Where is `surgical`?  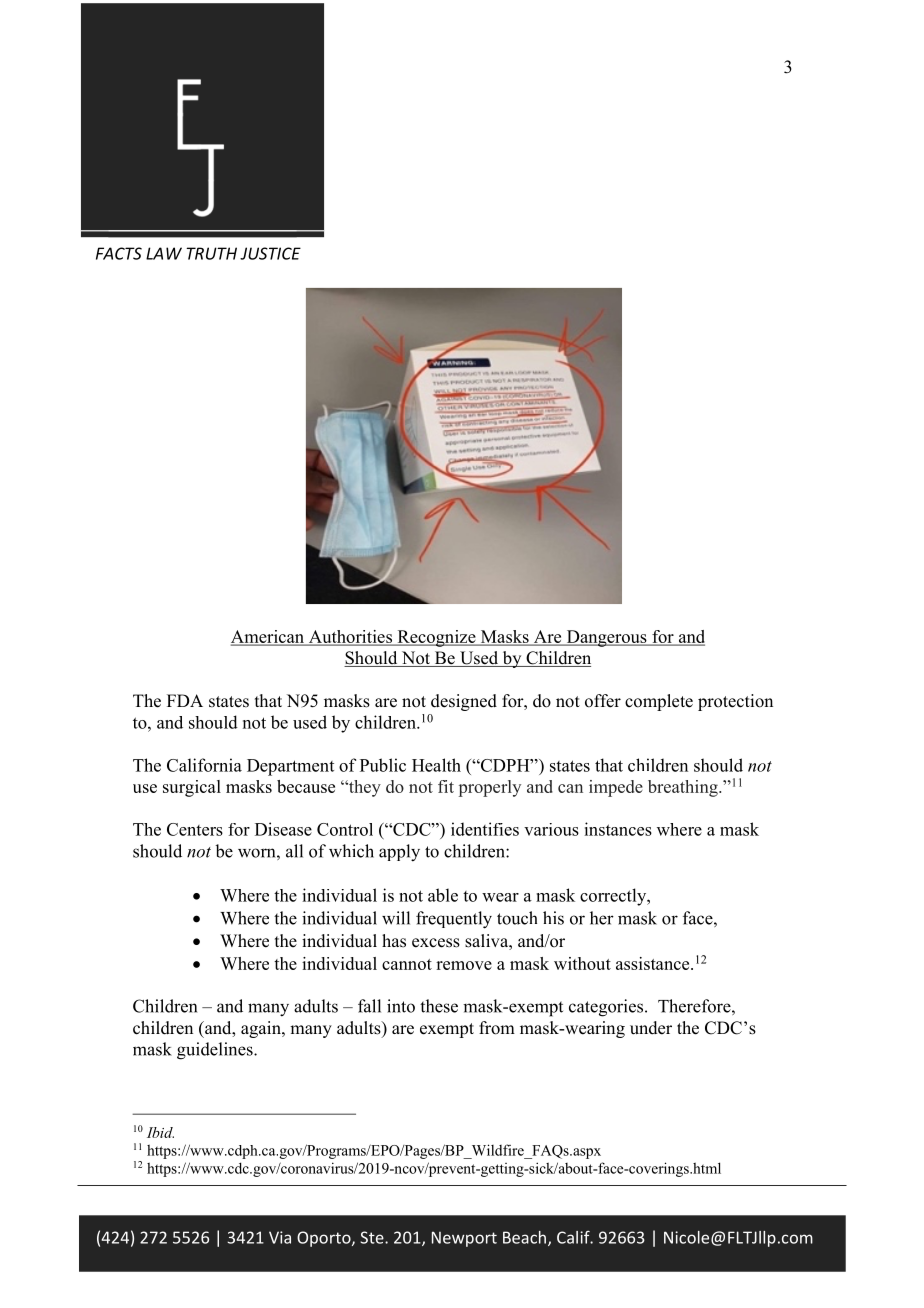
surgical is located at coordinates (192, 788).
